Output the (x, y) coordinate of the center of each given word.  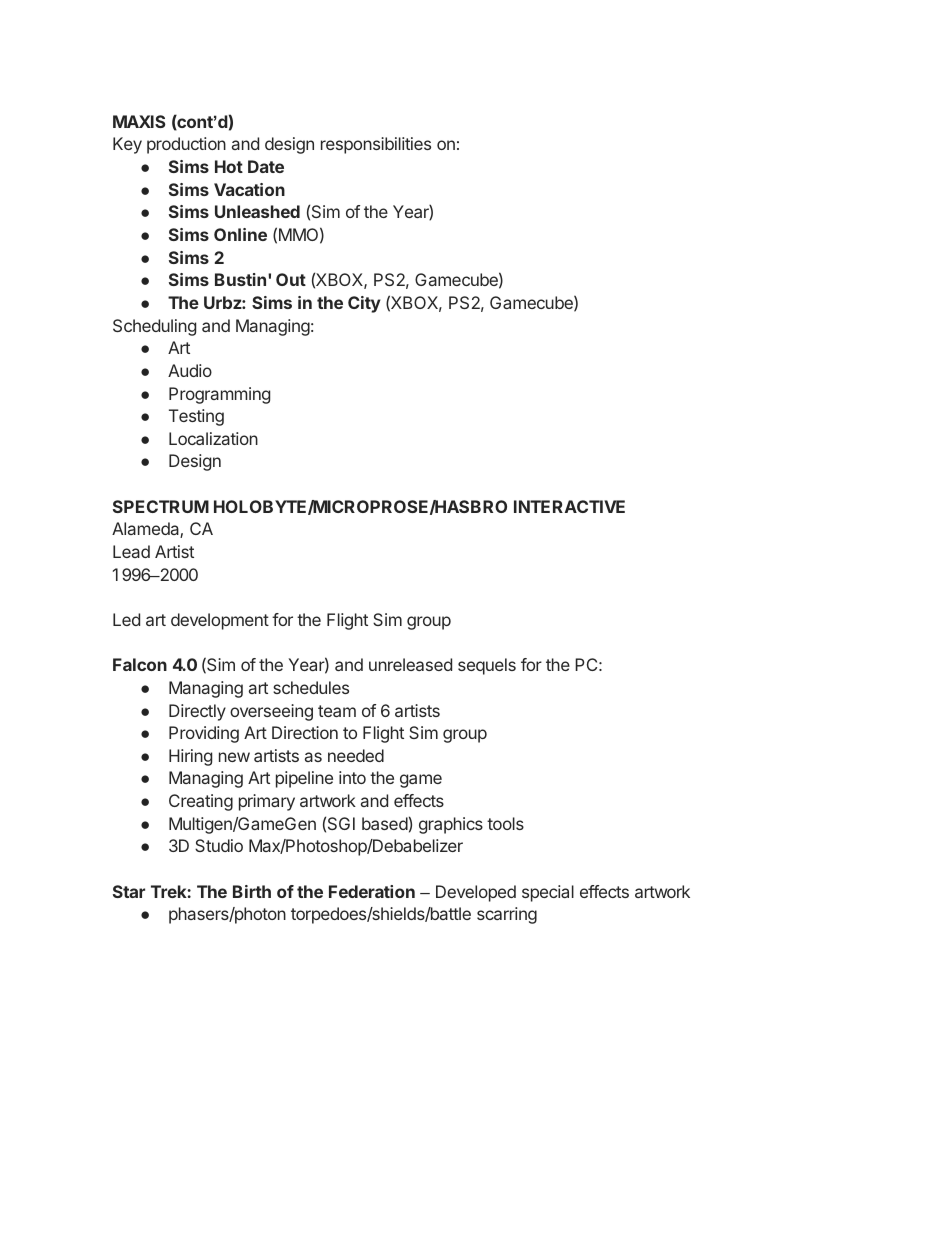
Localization (213, 438)
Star (129, 891)
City (364, 304)
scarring (507, 915)
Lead (131, 551)
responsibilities (376, 145)
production (186, 145)
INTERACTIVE (569, 506)
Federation (372, 891)
